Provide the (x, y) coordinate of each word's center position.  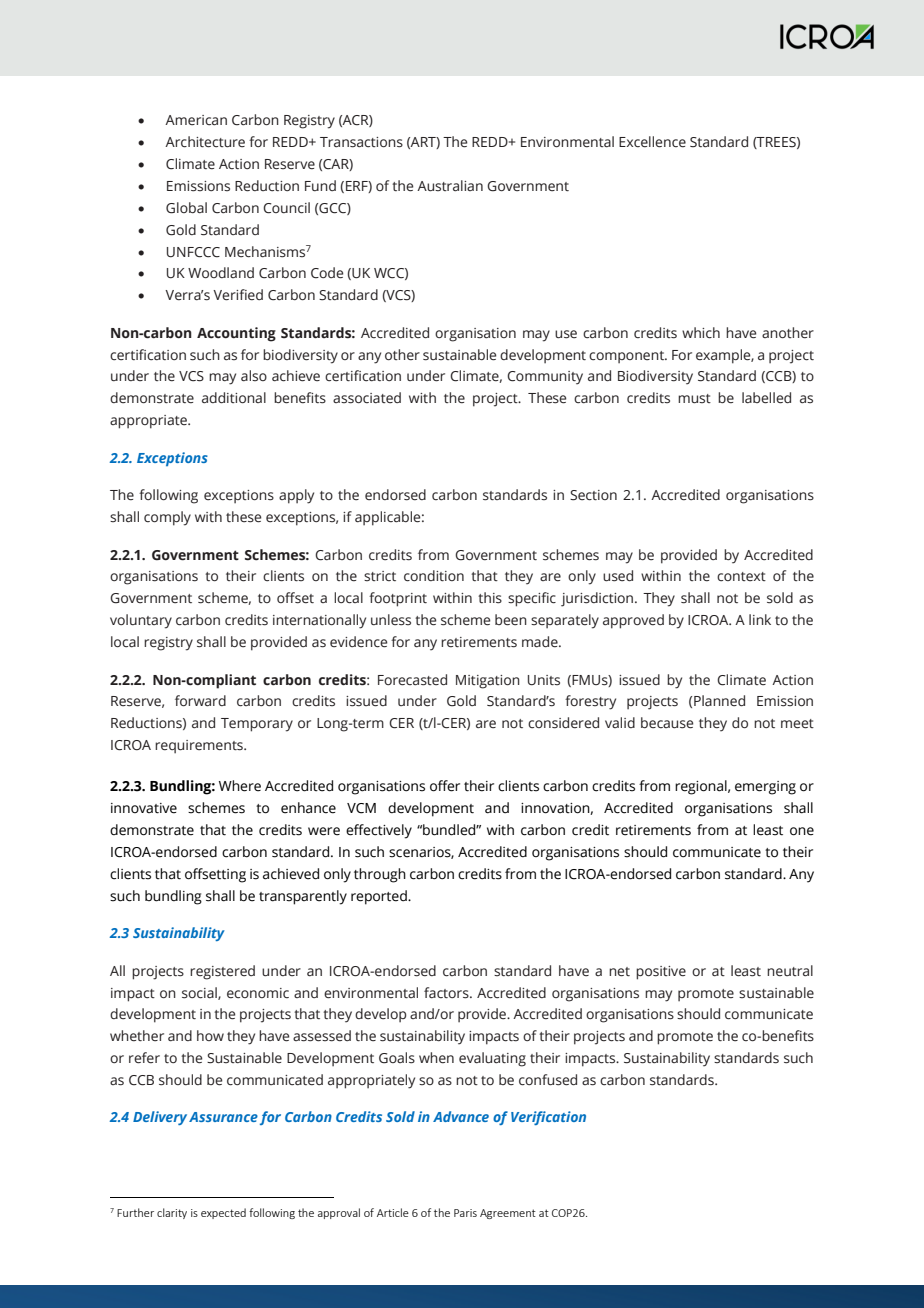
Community (545, 378)
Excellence (652, 142)
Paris (465, 1213)
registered (222, 972)
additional (234, 397)
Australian (450, 186)
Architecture (205, 142)
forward (200, 700)
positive (661, 973)
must (694, 399)
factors (447, 993)
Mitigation (488, 682)
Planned (719, 701)
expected (223, 1213)
